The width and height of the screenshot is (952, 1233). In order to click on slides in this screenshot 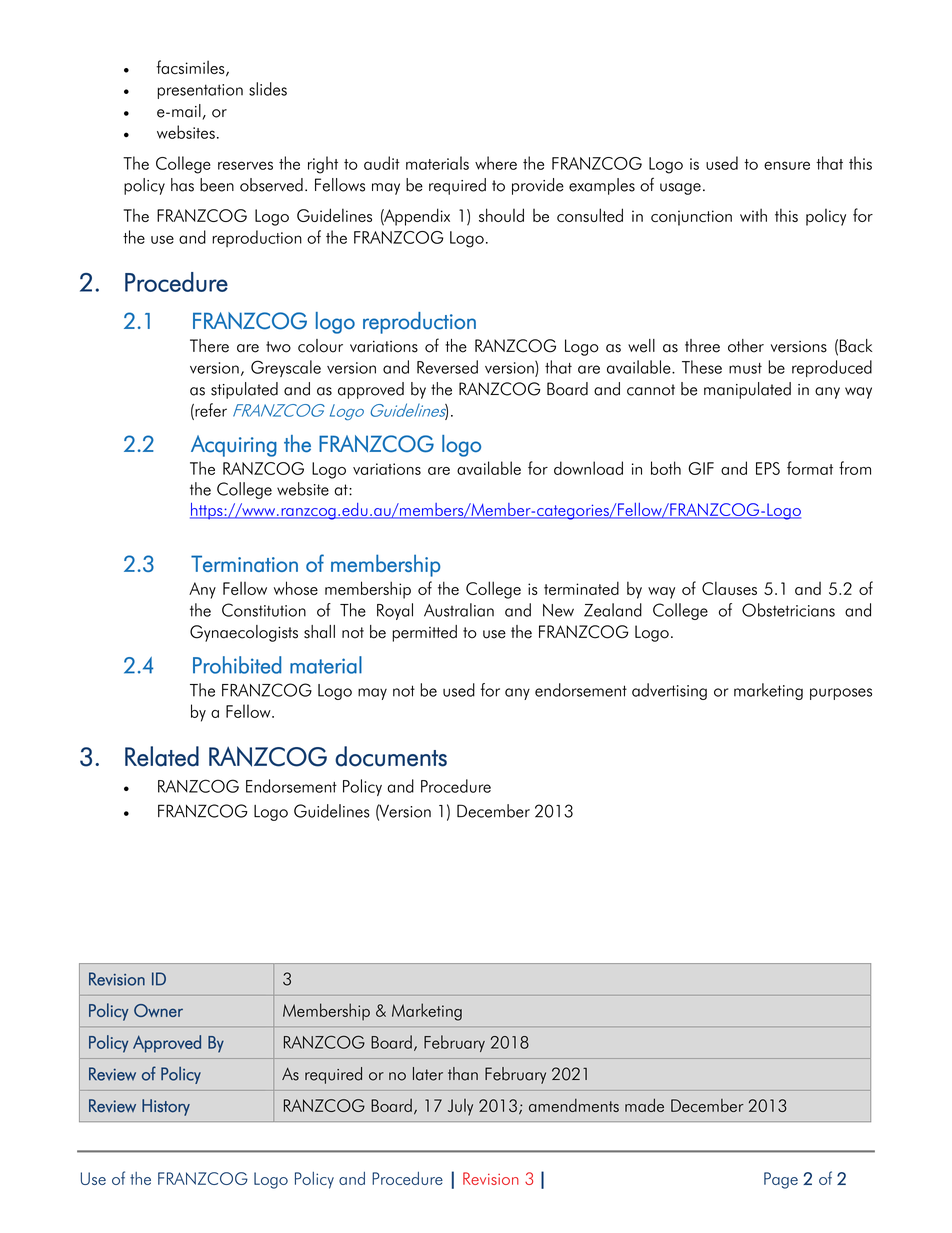, I will do `click(268, 89)`.
